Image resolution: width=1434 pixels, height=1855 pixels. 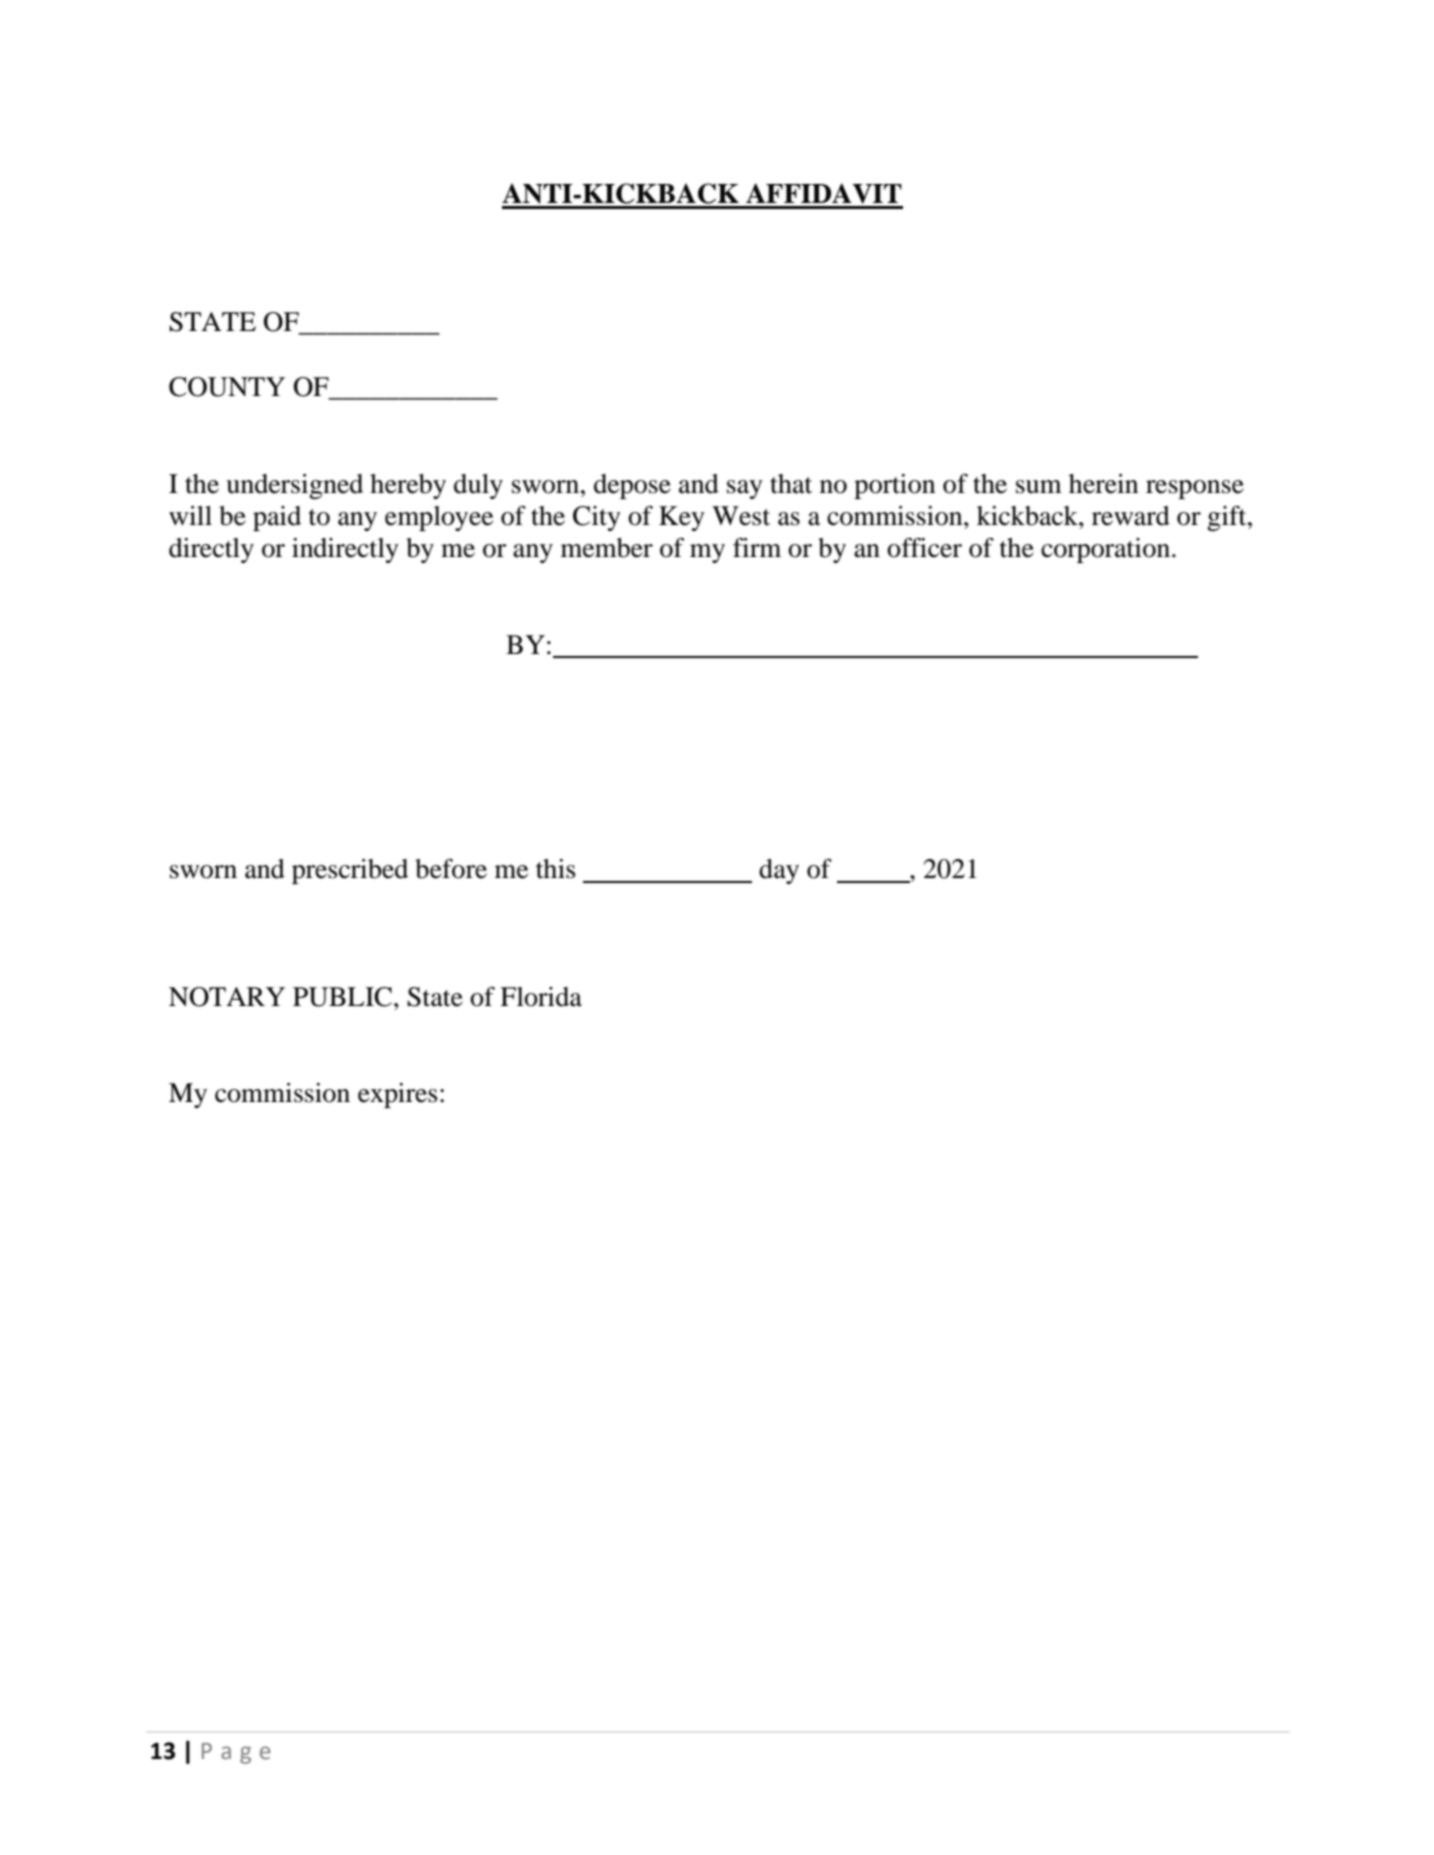 What do you see at coordinates (342, 997) in the document?
I see `PUBLIC` at bounding box center [342, 997].
